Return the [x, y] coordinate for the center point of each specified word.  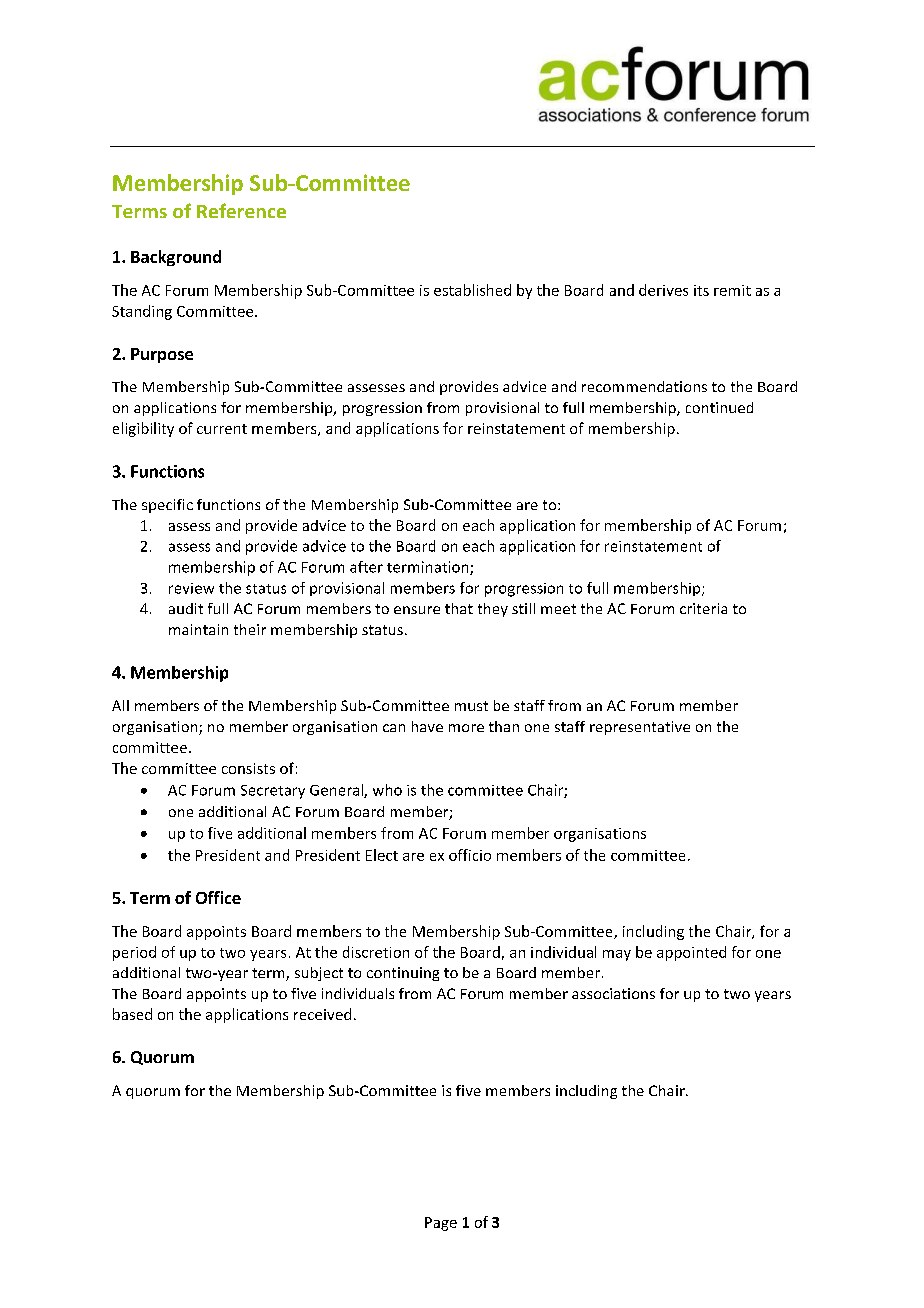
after [366, 567]
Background [176, 258]
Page [441, 1224]
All [120, 705]
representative [640, 728]
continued [719, 407]
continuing [403, 974]
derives [663, 290]
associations [613, 993]
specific [167, 506]
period [134, 953]
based [132, 1014]
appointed [691, 953]
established [472, 290]
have [427, 726]
